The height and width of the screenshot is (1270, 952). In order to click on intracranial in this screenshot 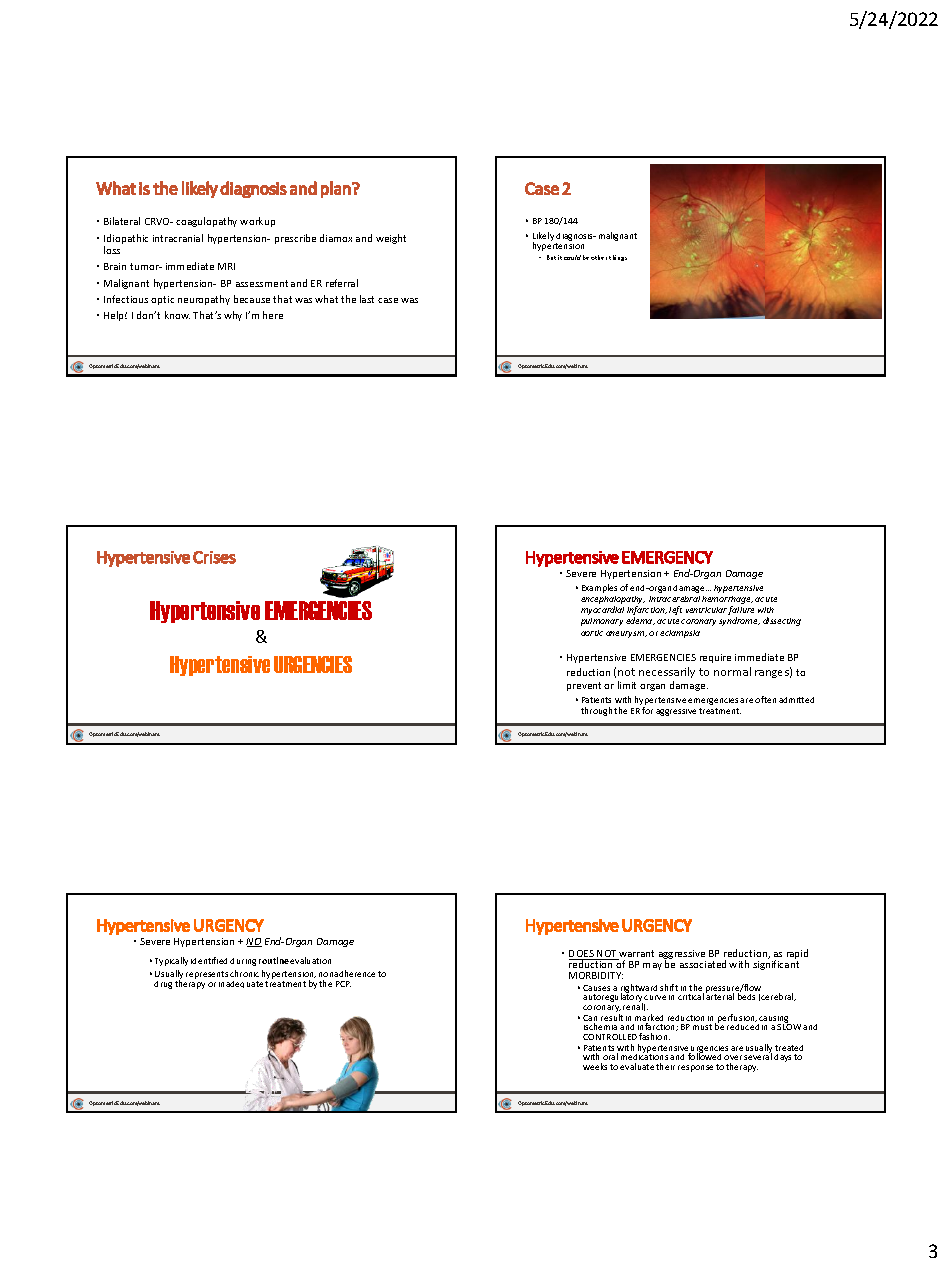, I will do `click(178, 238)`.
